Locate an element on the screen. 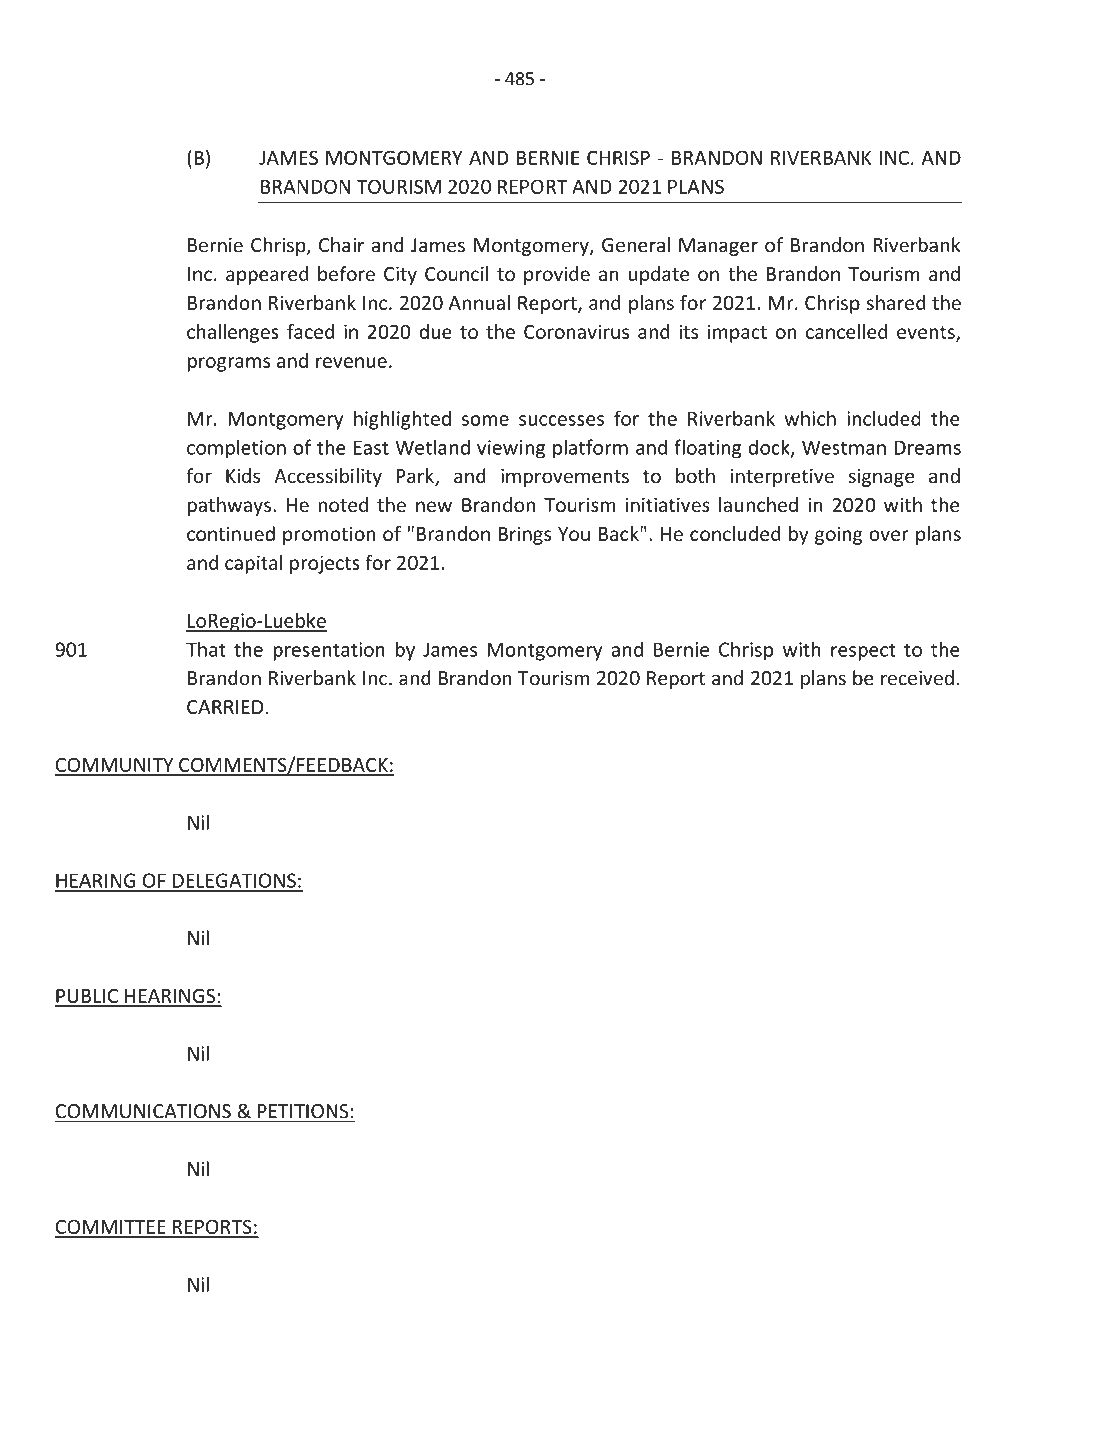  COMMUNITY is located at coordinates (115, 766).
